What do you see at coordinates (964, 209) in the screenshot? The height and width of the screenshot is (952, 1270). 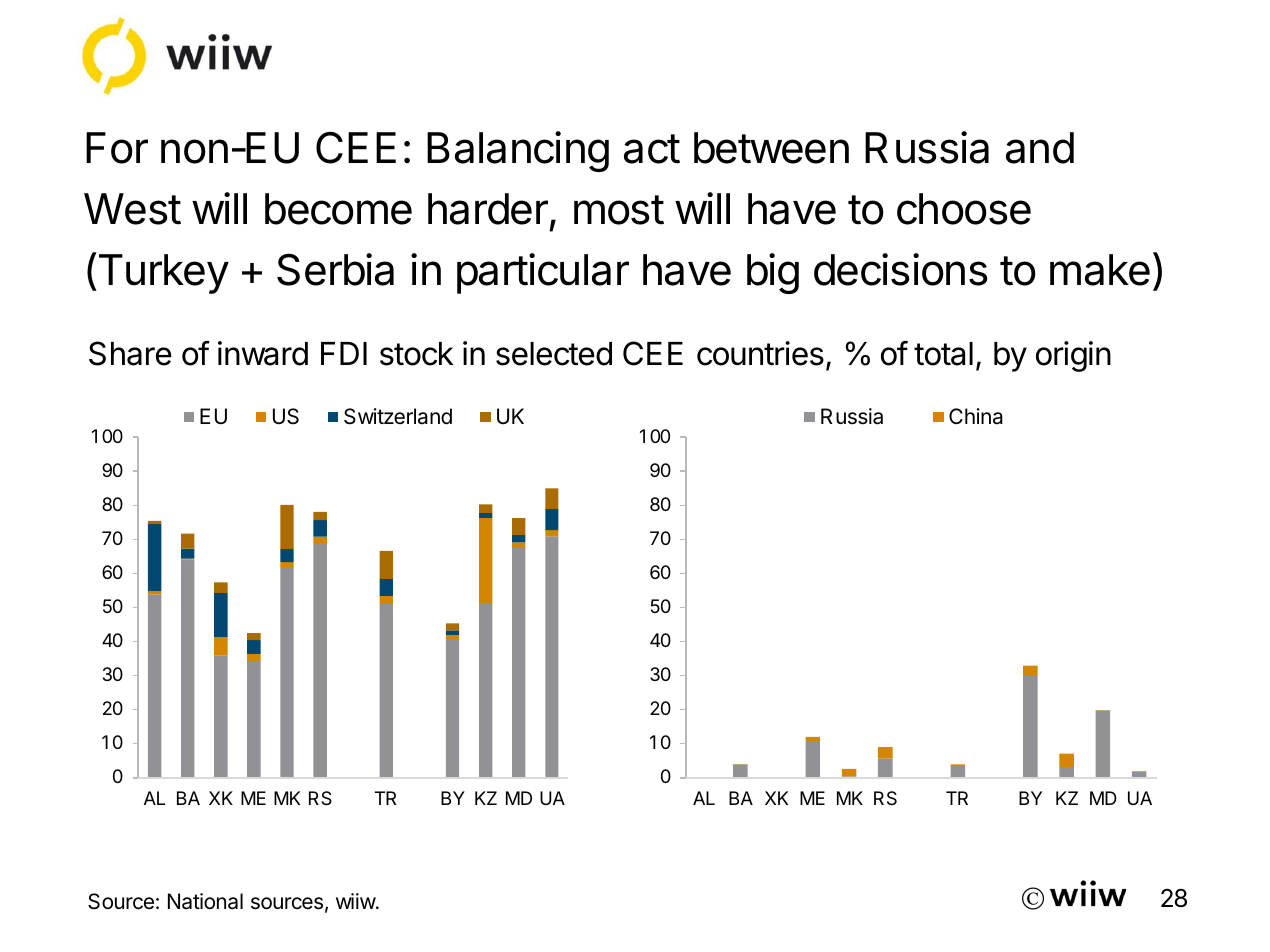 I see `choose` at bounding box center [964, 209].
